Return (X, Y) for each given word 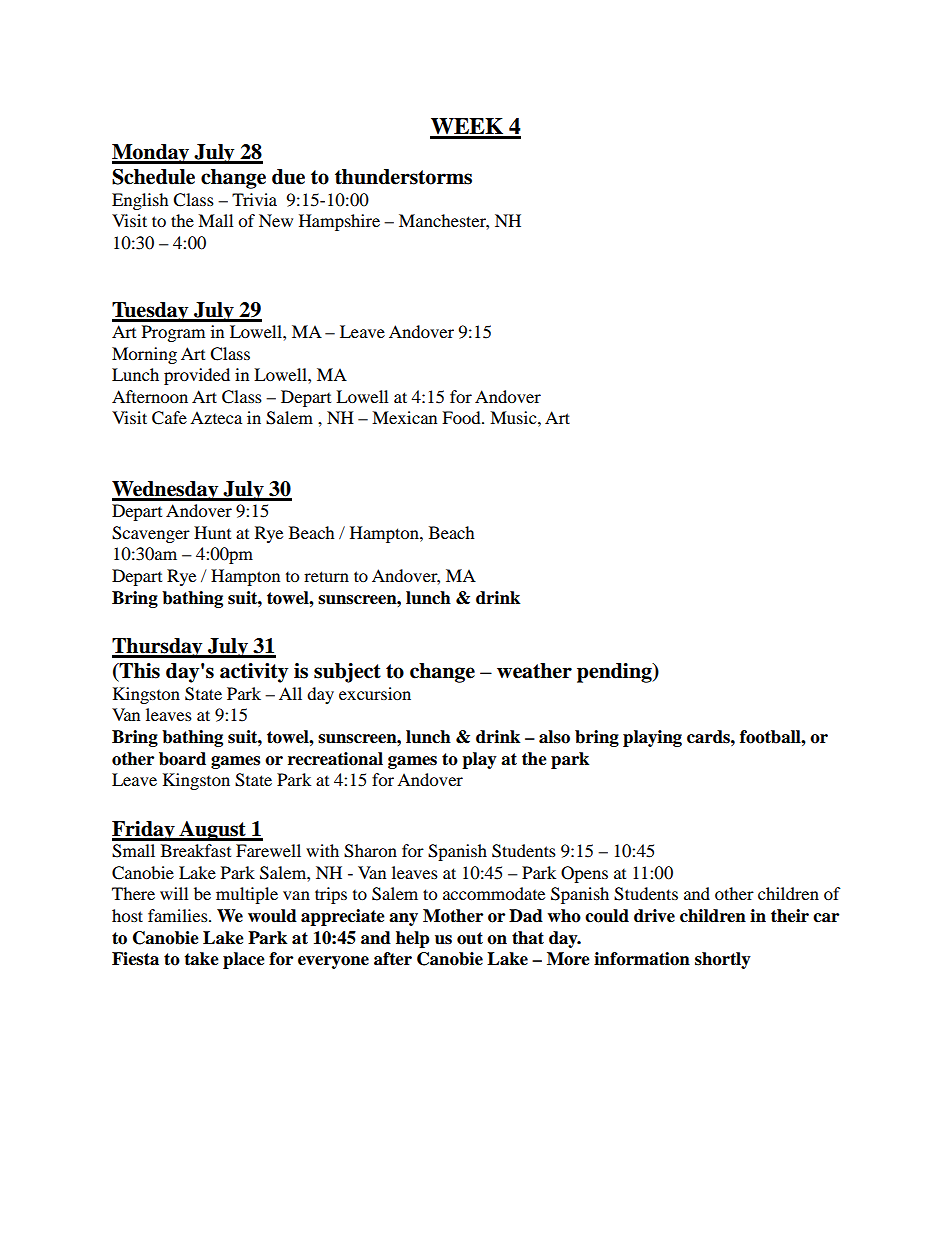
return (326, 576)
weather (534, 671)
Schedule (153, 177)
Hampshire (339, 222)
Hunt (212, 532)
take (201, 959)
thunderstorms (403, 177)
